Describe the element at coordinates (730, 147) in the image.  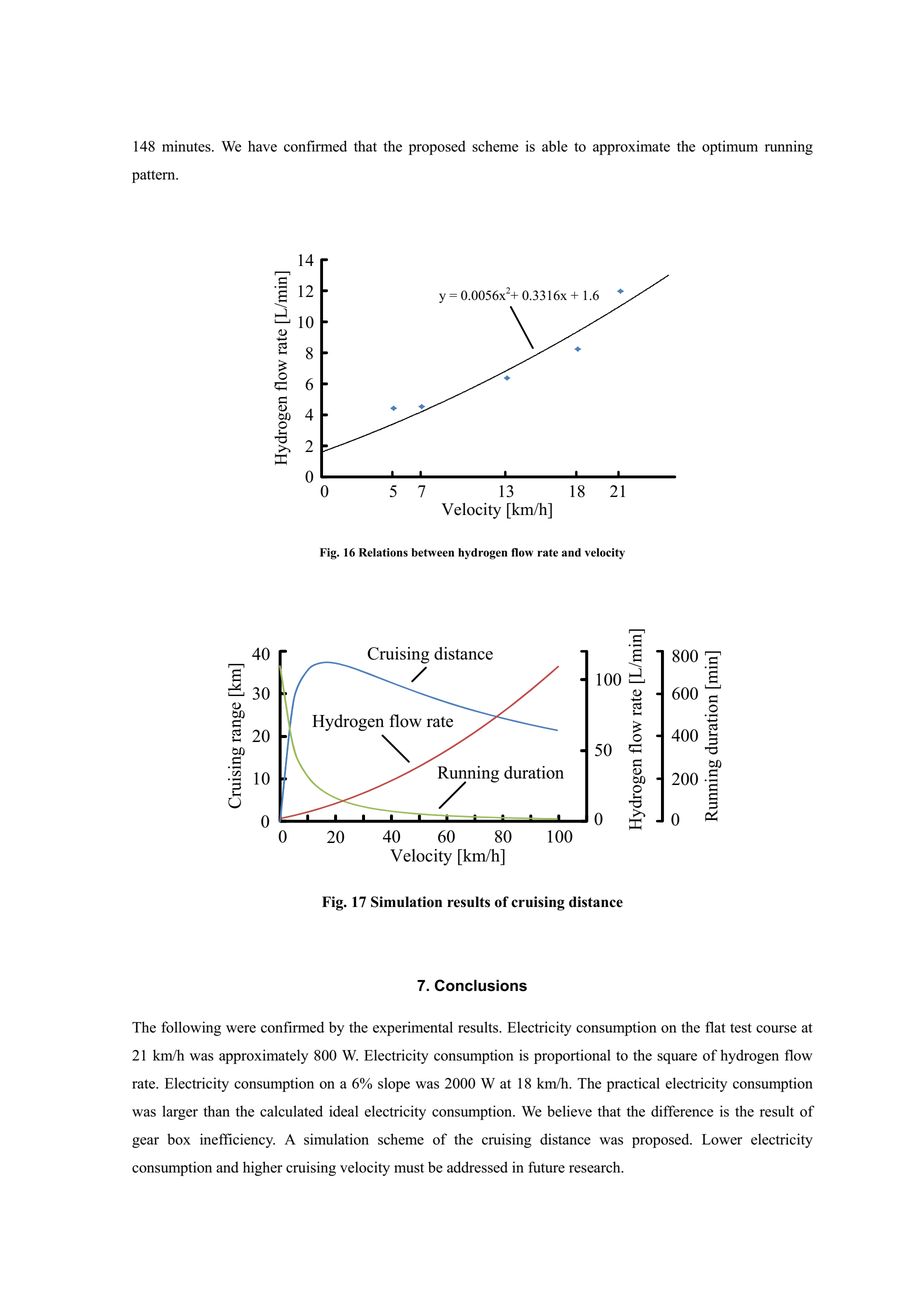
I see `optimum` at that location.
